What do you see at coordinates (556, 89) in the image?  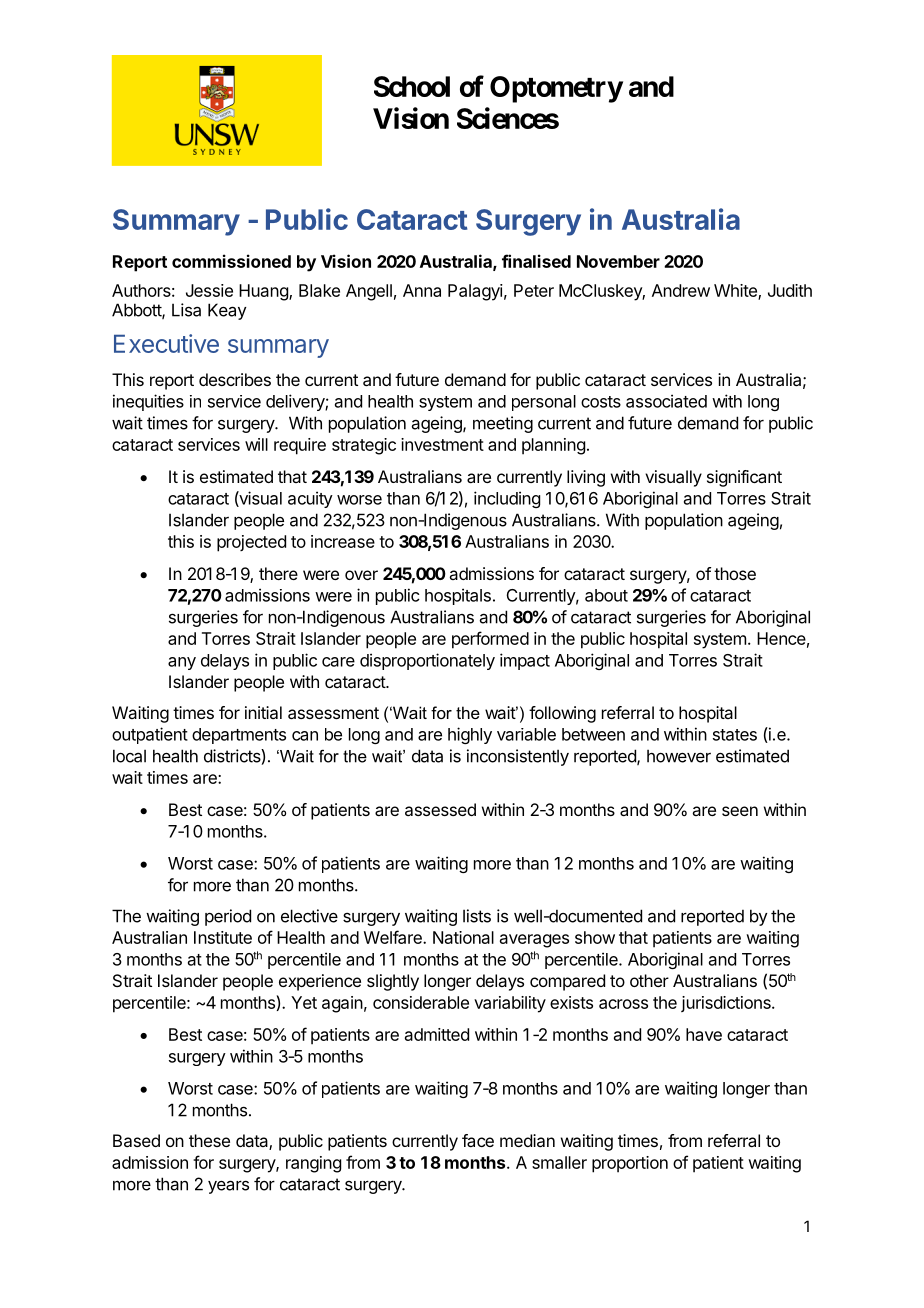 I see `Optometry` at bounding box center [556, 89].
